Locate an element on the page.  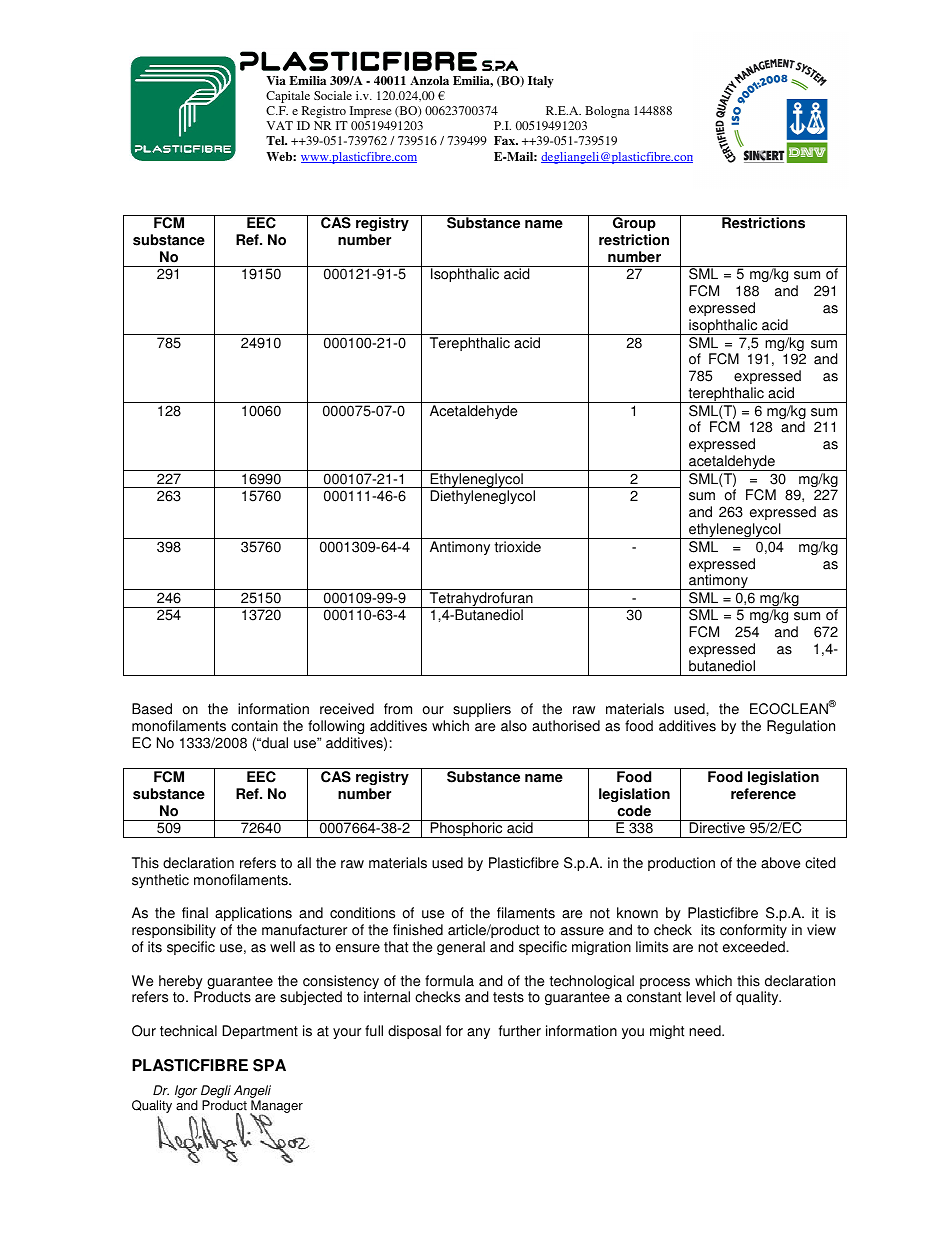
Fax is located at coordinates (506, 140).
